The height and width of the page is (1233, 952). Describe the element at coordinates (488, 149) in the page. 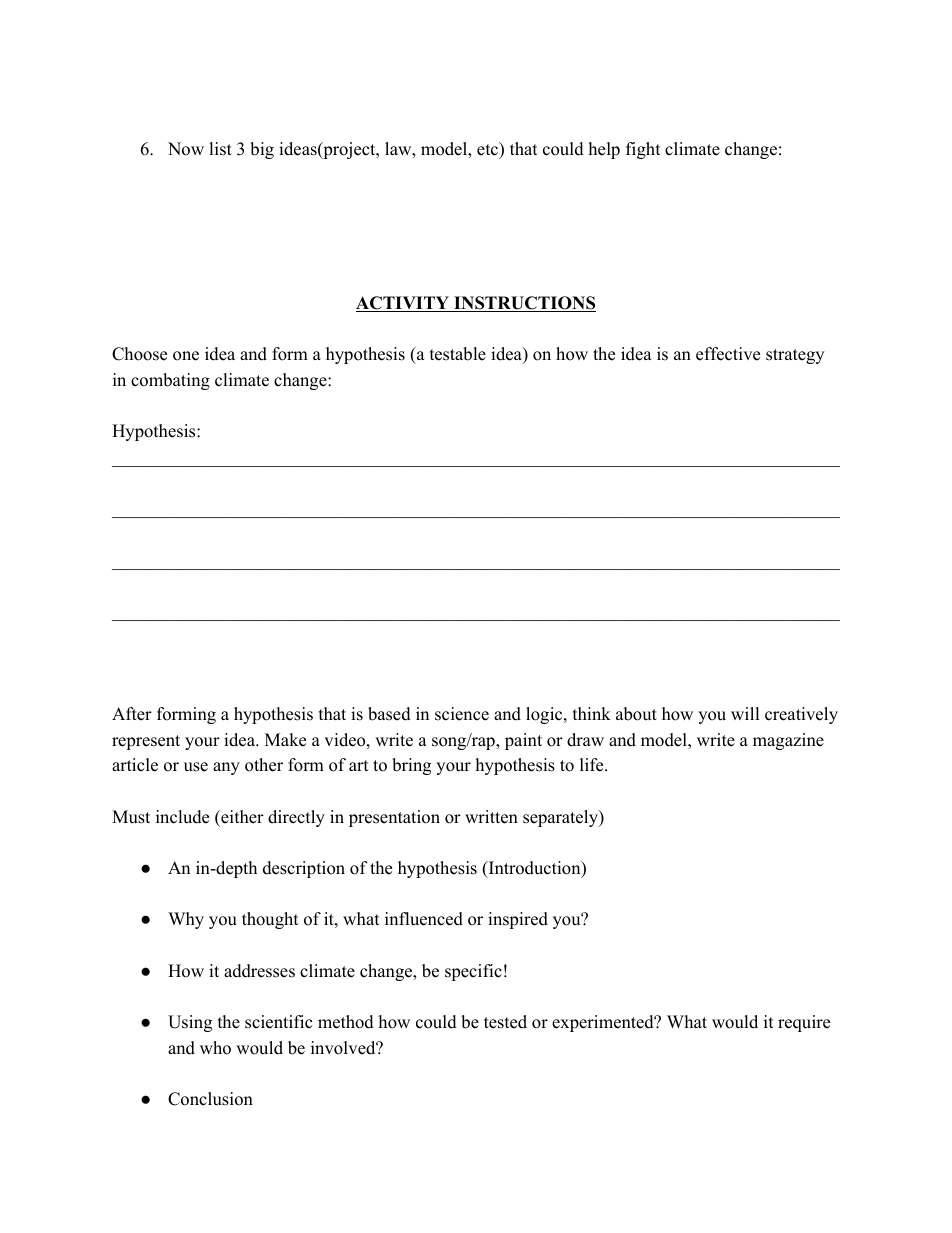

I see `etc` at that location.
